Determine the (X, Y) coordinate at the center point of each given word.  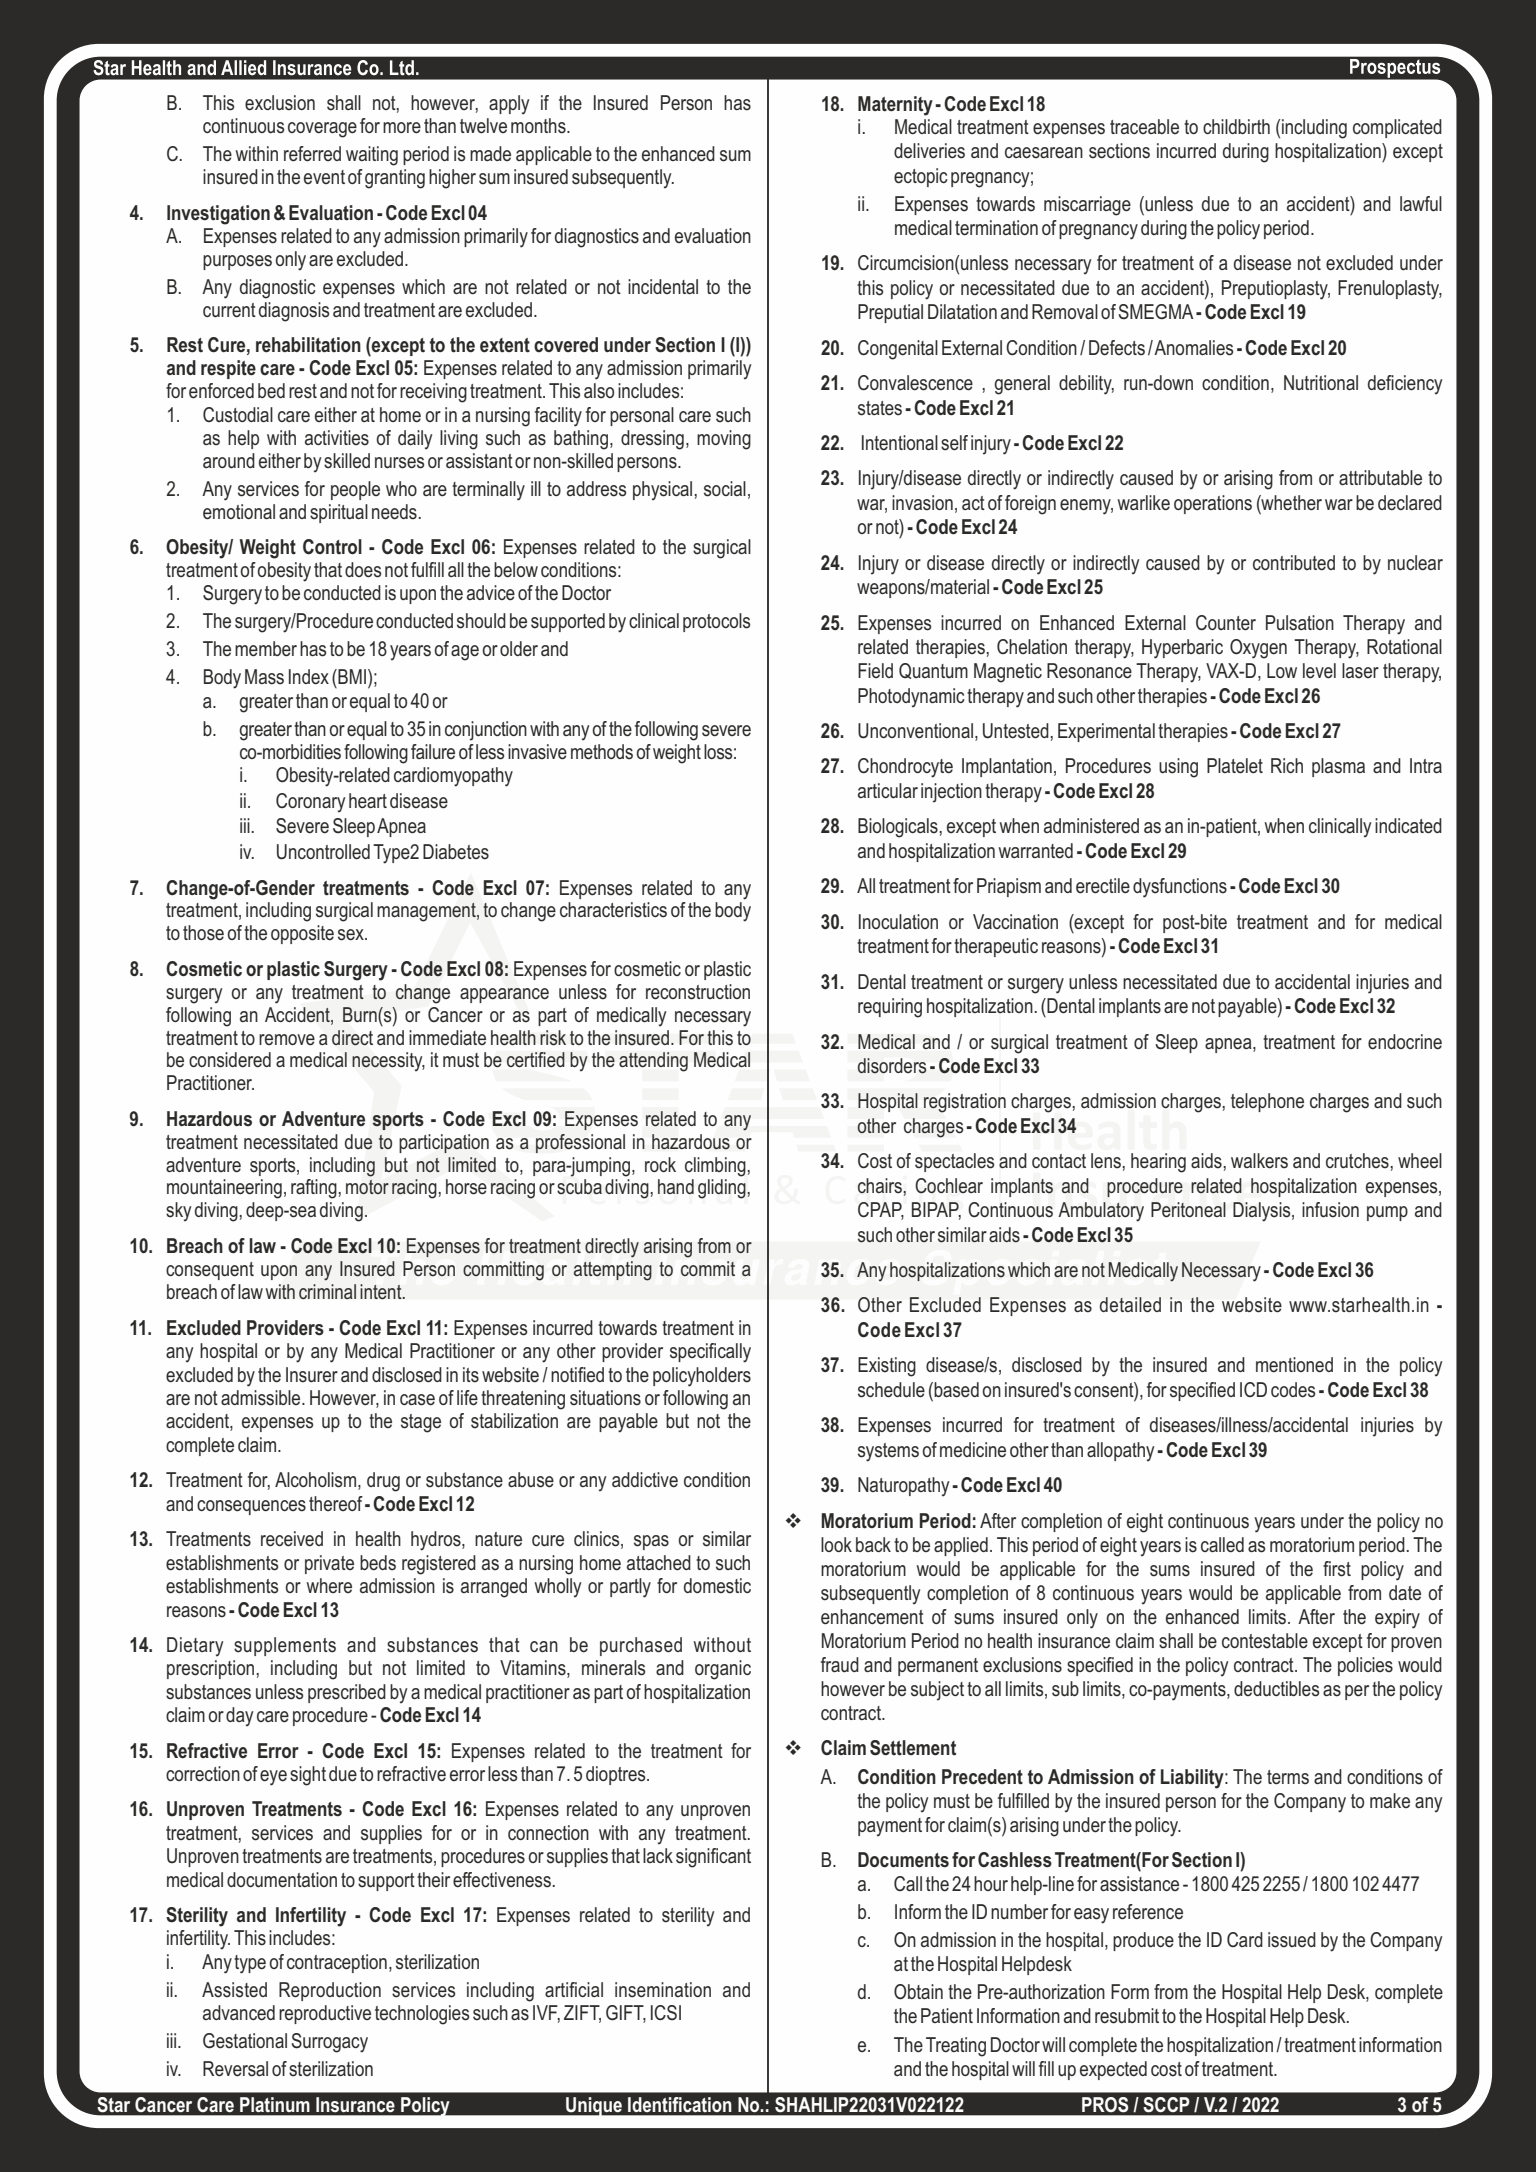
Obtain (918, 1992)
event (324, 177)
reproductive (325, 2014)
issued (1292, 1940)
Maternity (895, 106)
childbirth (1236, 126)
